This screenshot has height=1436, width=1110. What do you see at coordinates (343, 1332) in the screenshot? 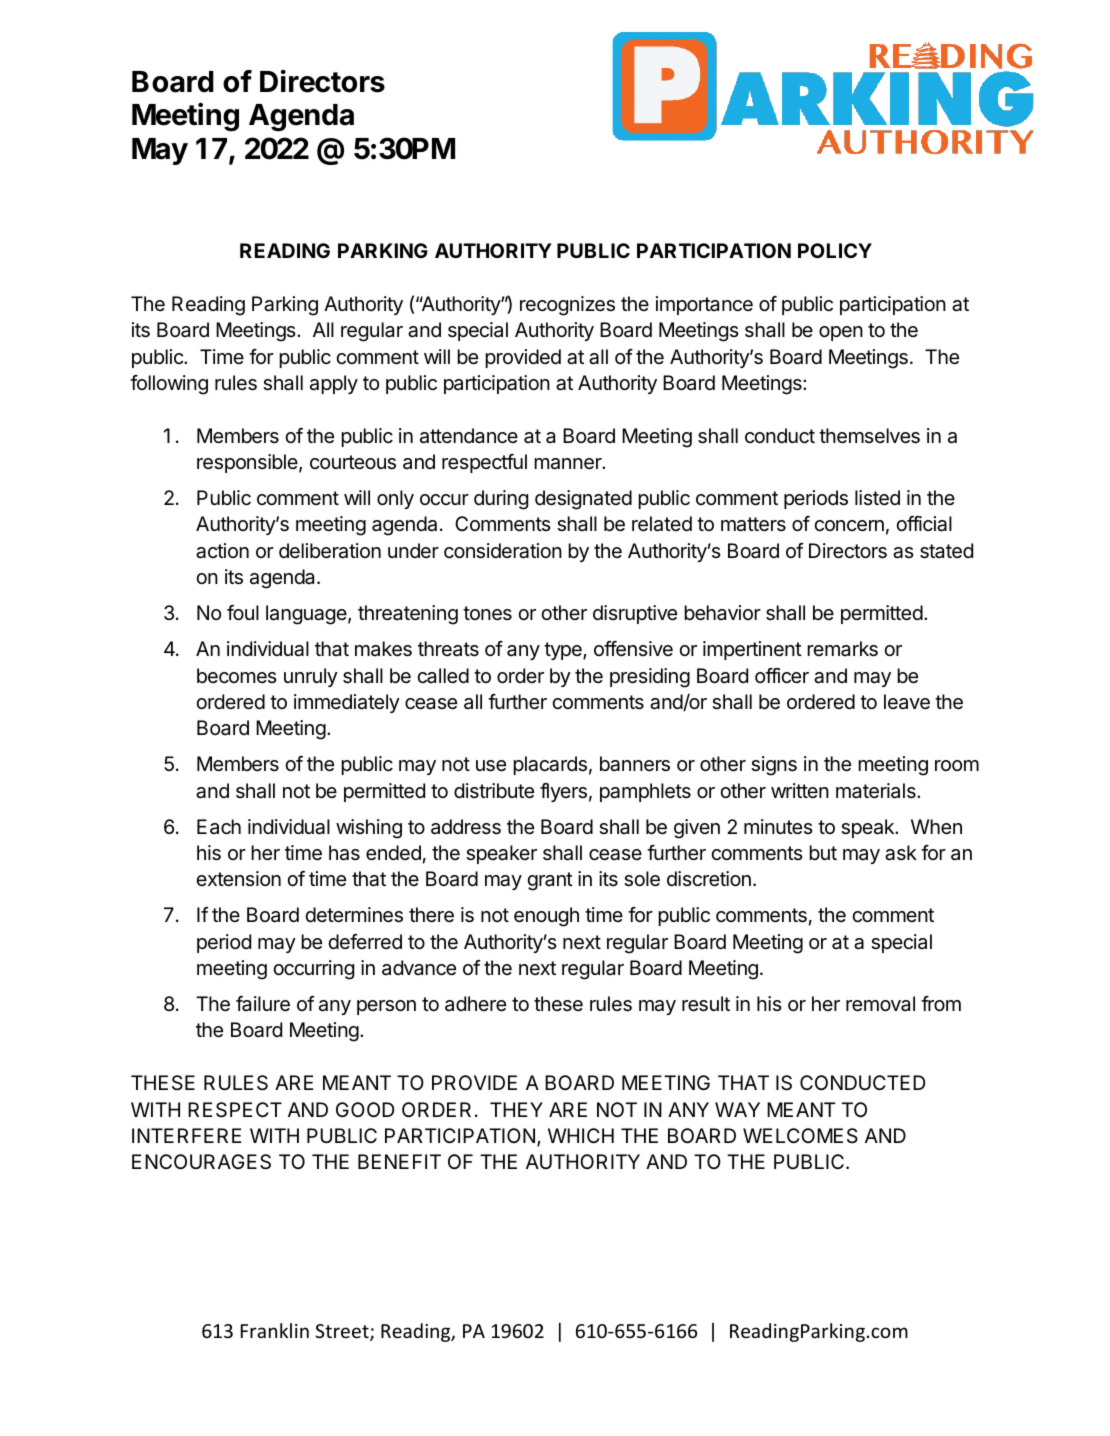
I see `Street` at bounding box center [343, 1332].
